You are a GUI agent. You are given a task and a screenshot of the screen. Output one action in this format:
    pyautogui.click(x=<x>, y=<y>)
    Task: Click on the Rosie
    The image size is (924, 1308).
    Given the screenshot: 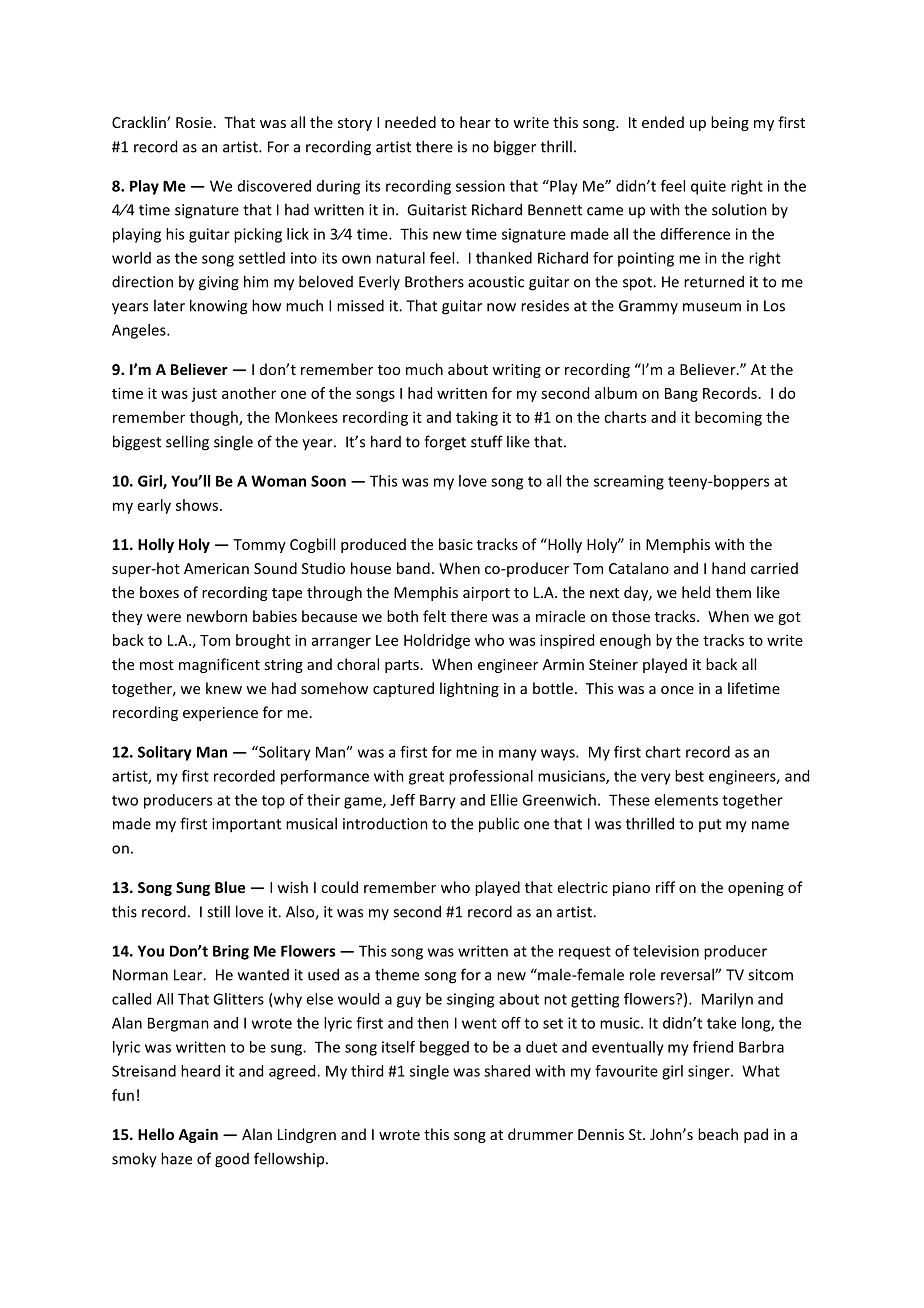 What is the action you would take?
    pyautogui.click(x=194, y=122)
